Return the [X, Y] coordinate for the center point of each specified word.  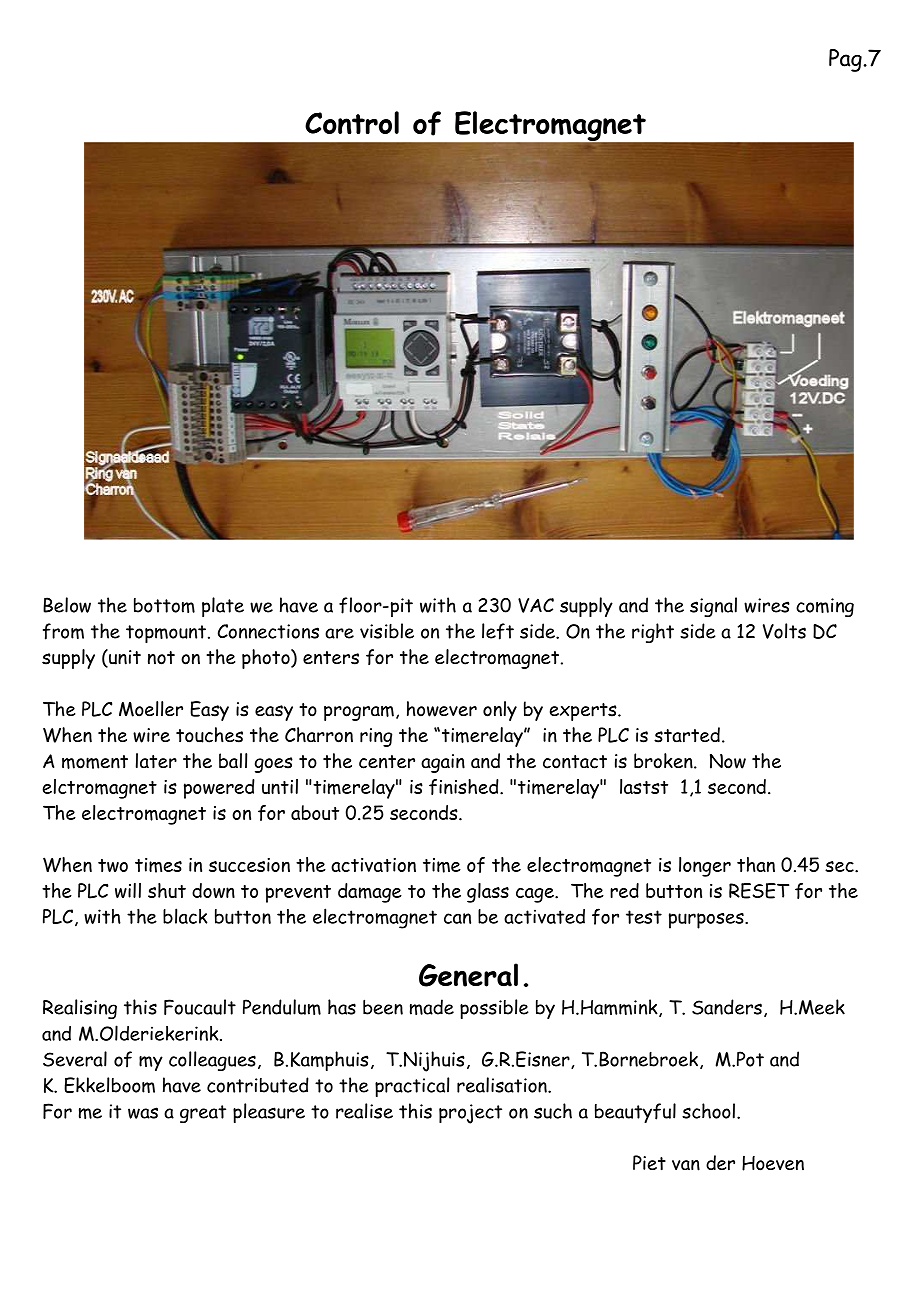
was [143, 1113]
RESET [759, 891]
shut [167, 890]
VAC [536, 605]
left [498, 631]
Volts [784, 631]
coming [825, 607]
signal [713, 607]
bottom [164, 605]
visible [387, 631]
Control [352, 122]
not [161, 658]
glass [488, 893]
